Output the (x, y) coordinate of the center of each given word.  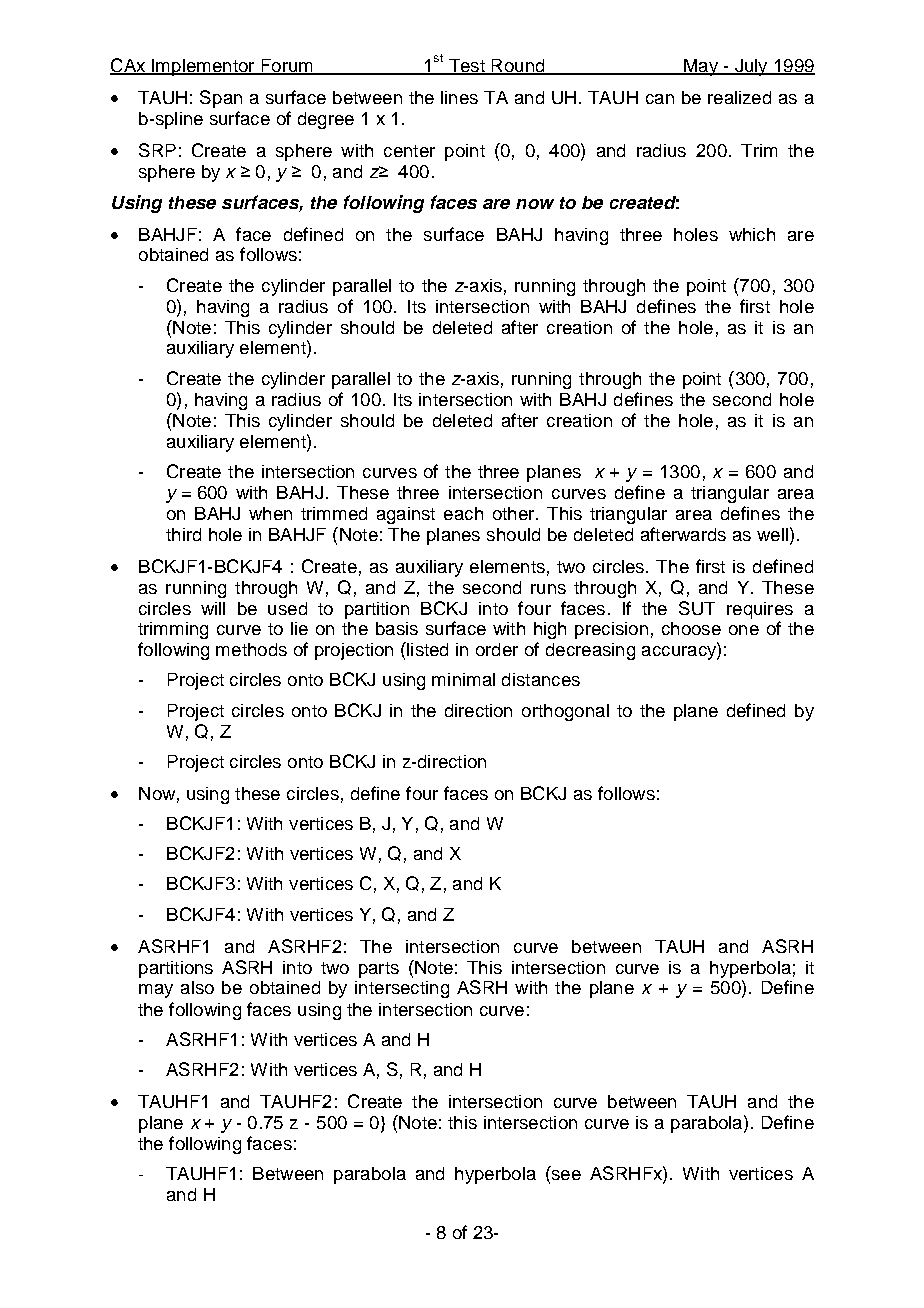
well (772, 534)
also (197, 987)
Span (221, 99)
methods (251, 649)
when (270, 513)
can (660, 99)
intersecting (402, 989)
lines (459, 97)
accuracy (680, 653)
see (565, 1176)
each (463, 513)
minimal (463, 679)
